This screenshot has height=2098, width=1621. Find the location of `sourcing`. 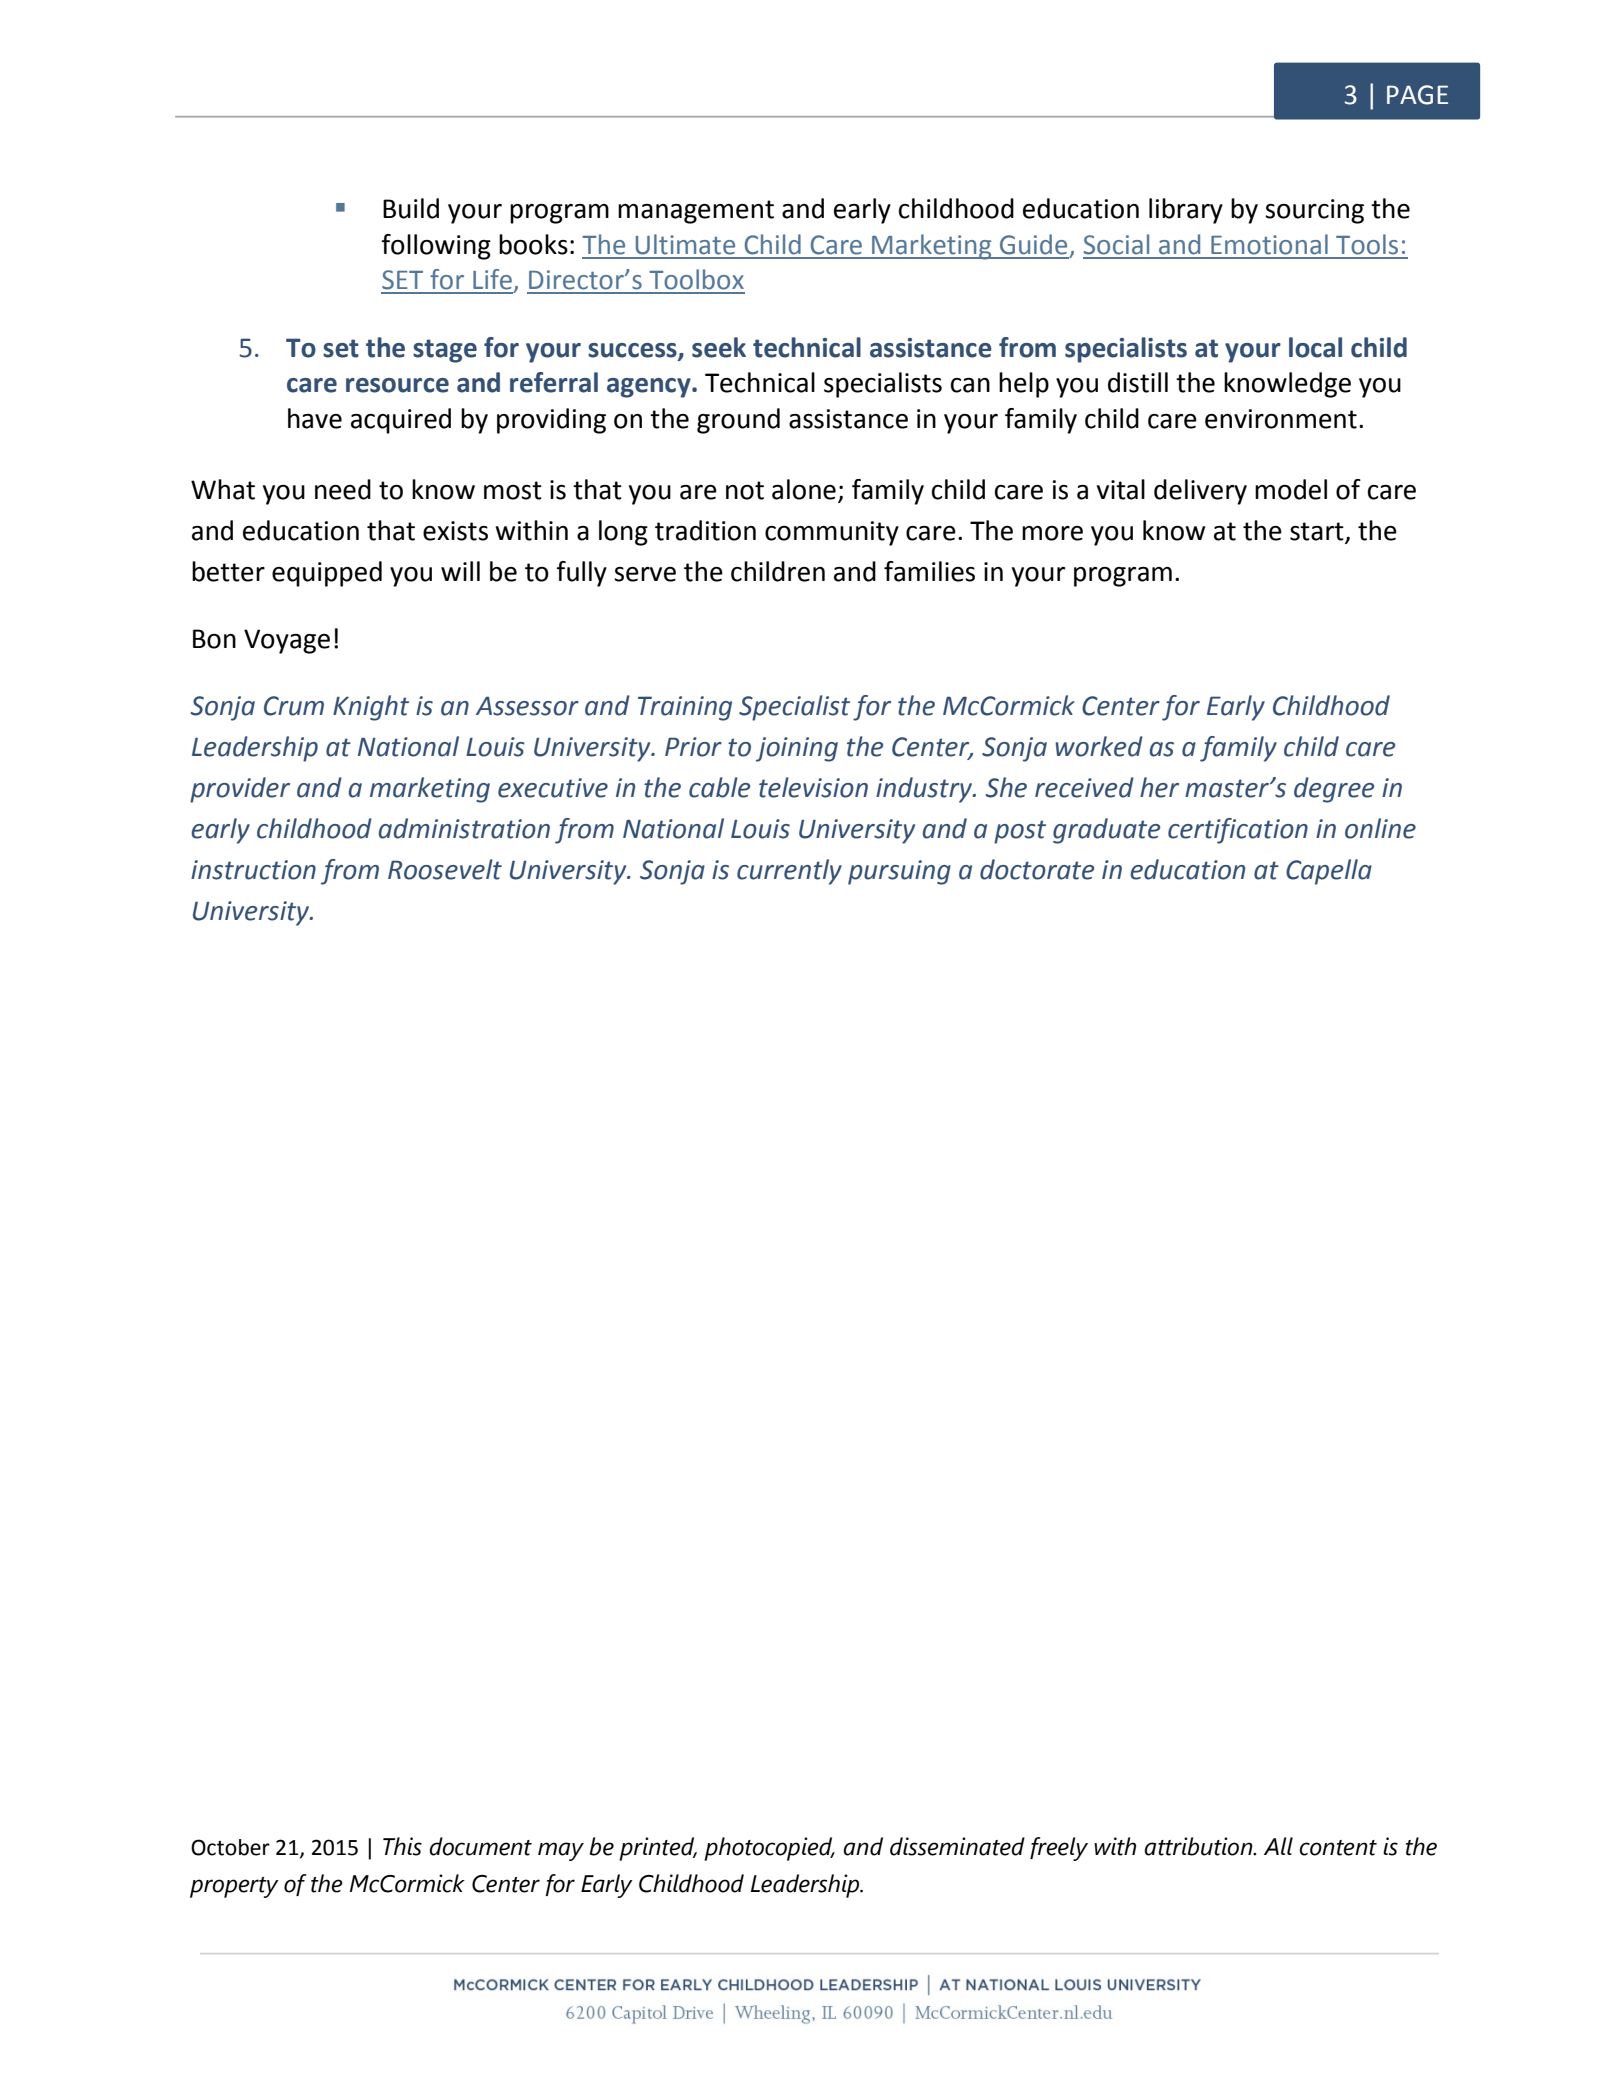

sourcing is located at coordinates (1314, 211).
